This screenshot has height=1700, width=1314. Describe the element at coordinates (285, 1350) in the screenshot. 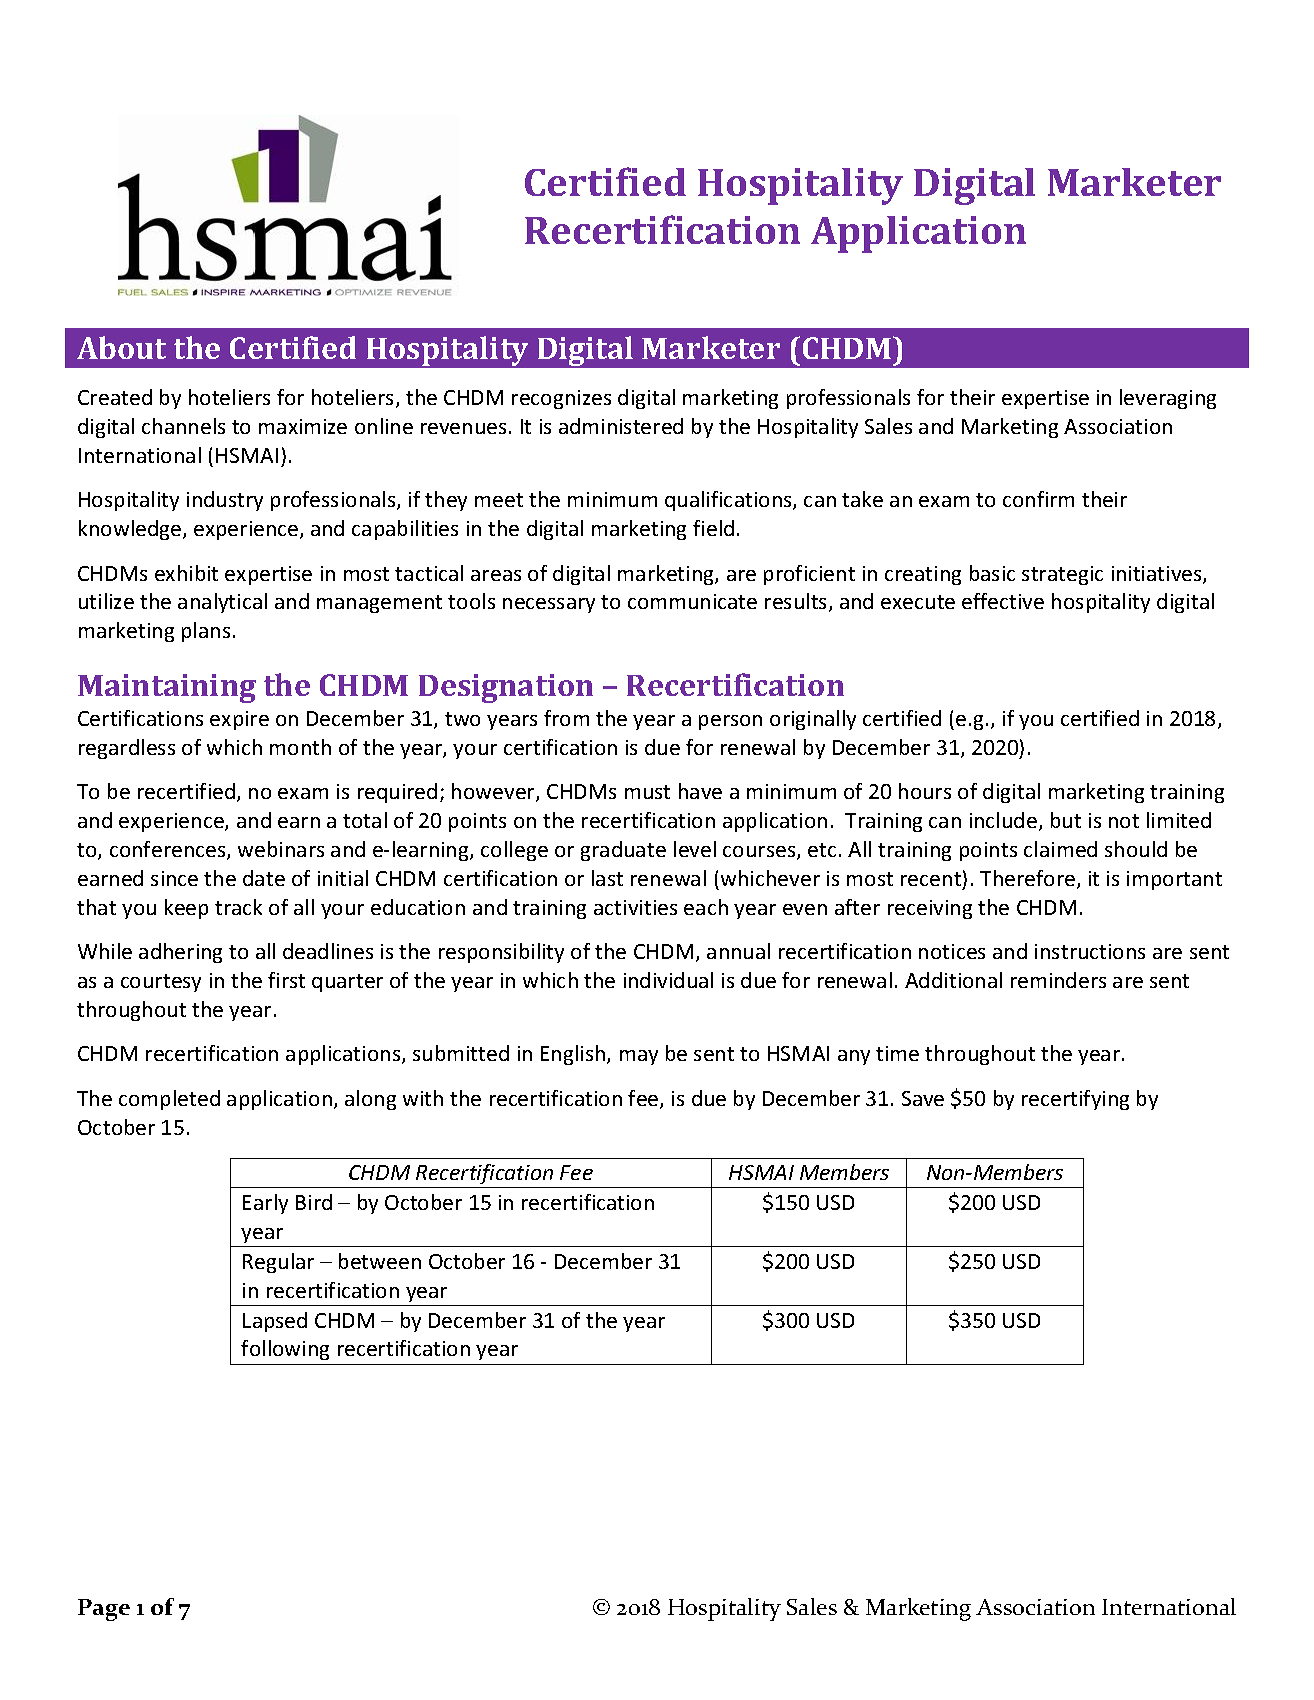

I see `following` at that location.
